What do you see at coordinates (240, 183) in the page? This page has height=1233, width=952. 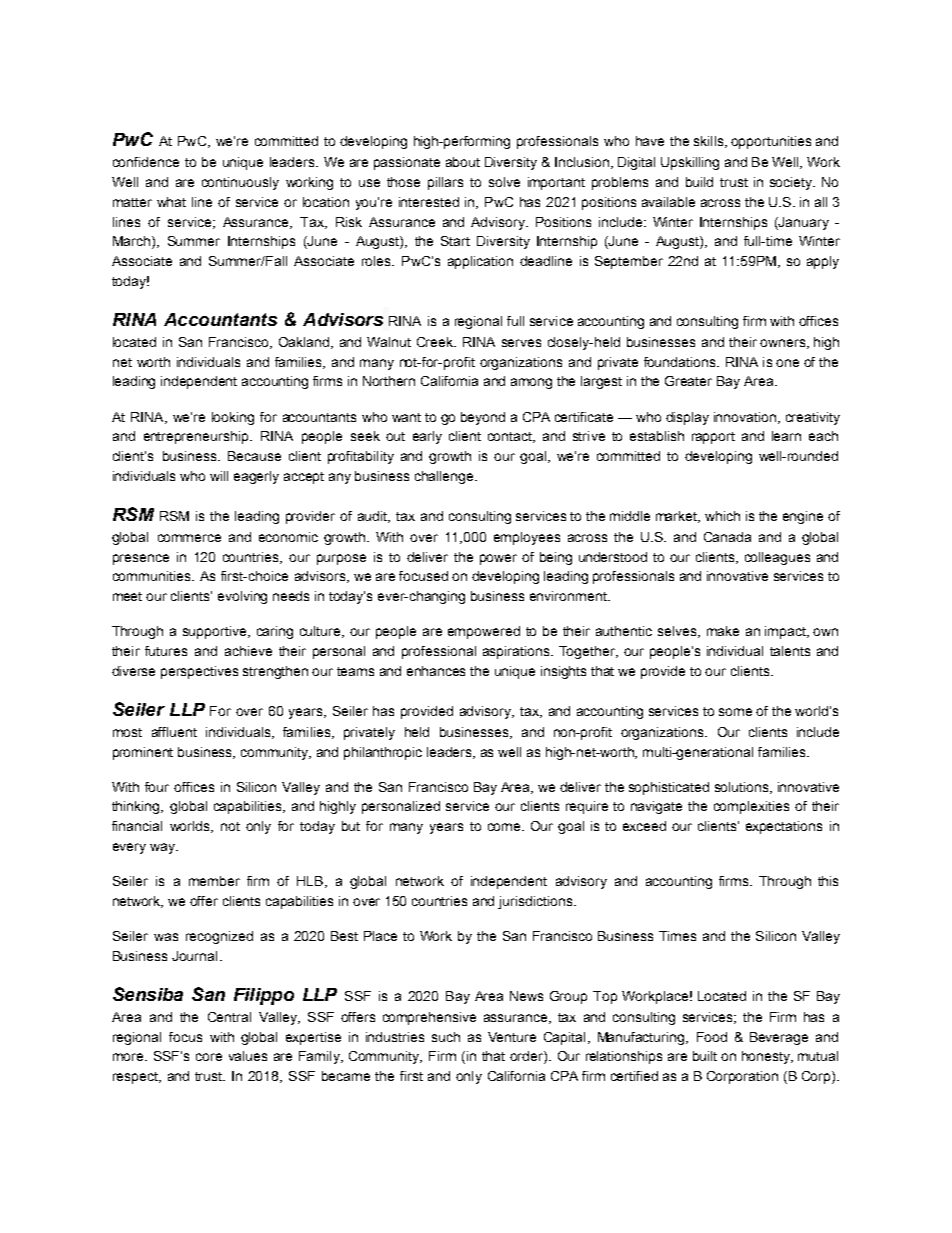 I see `continuously` at bounding box center [240, 183].
